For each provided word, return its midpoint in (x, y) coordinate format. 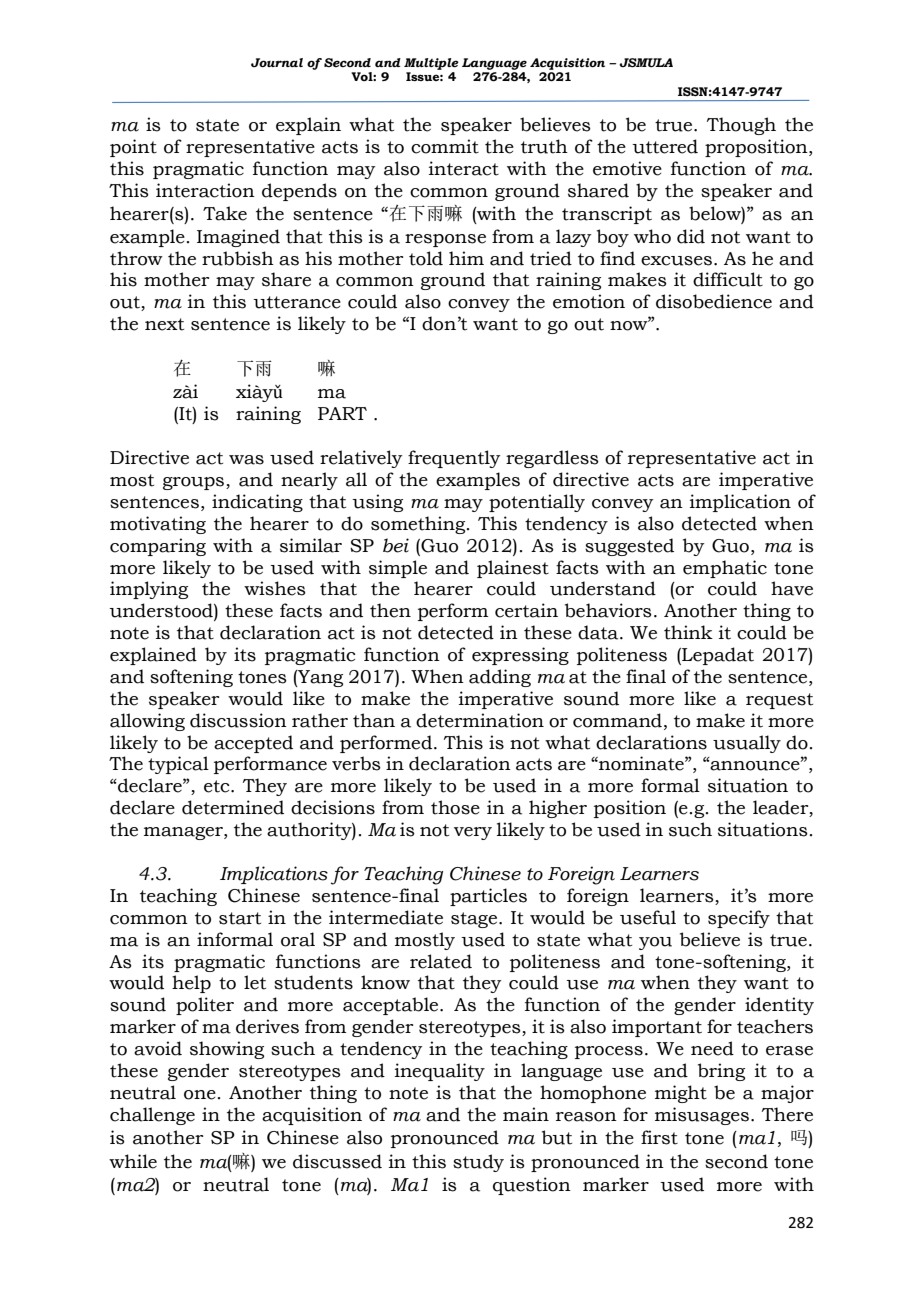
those (455, 807)
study (478, 1163)
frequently (454, 459)
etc (218, 786)
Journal (277, 62)
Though (741, 126)
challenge (152, 1116)
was (246, 460)
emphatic (725, 569)
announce (755, 765)
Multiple (431, 64)
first (659, 1137)
